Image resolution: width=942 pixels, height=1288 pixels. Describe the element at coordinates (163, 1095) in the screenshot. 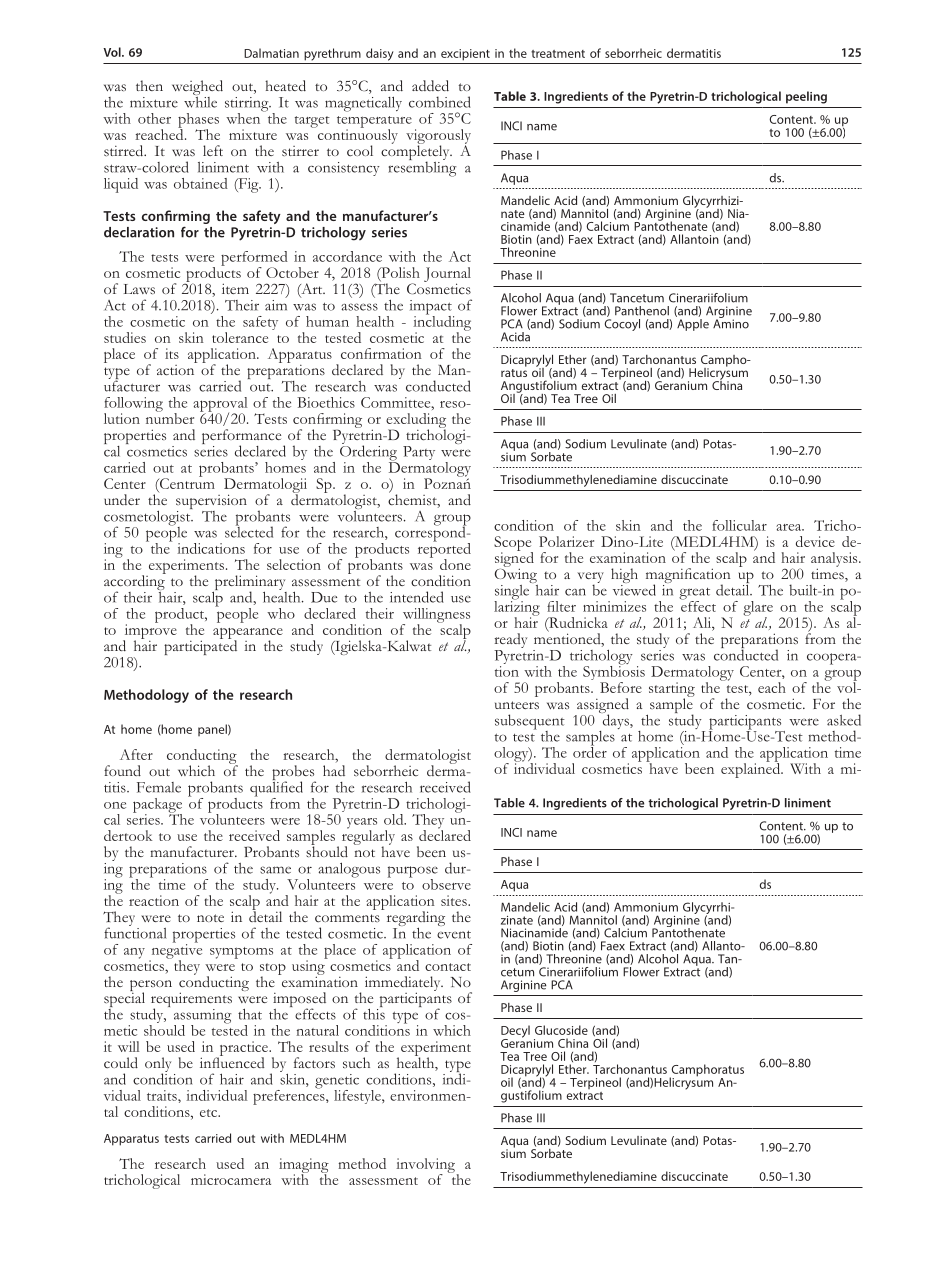

I see `traits` at that location.
